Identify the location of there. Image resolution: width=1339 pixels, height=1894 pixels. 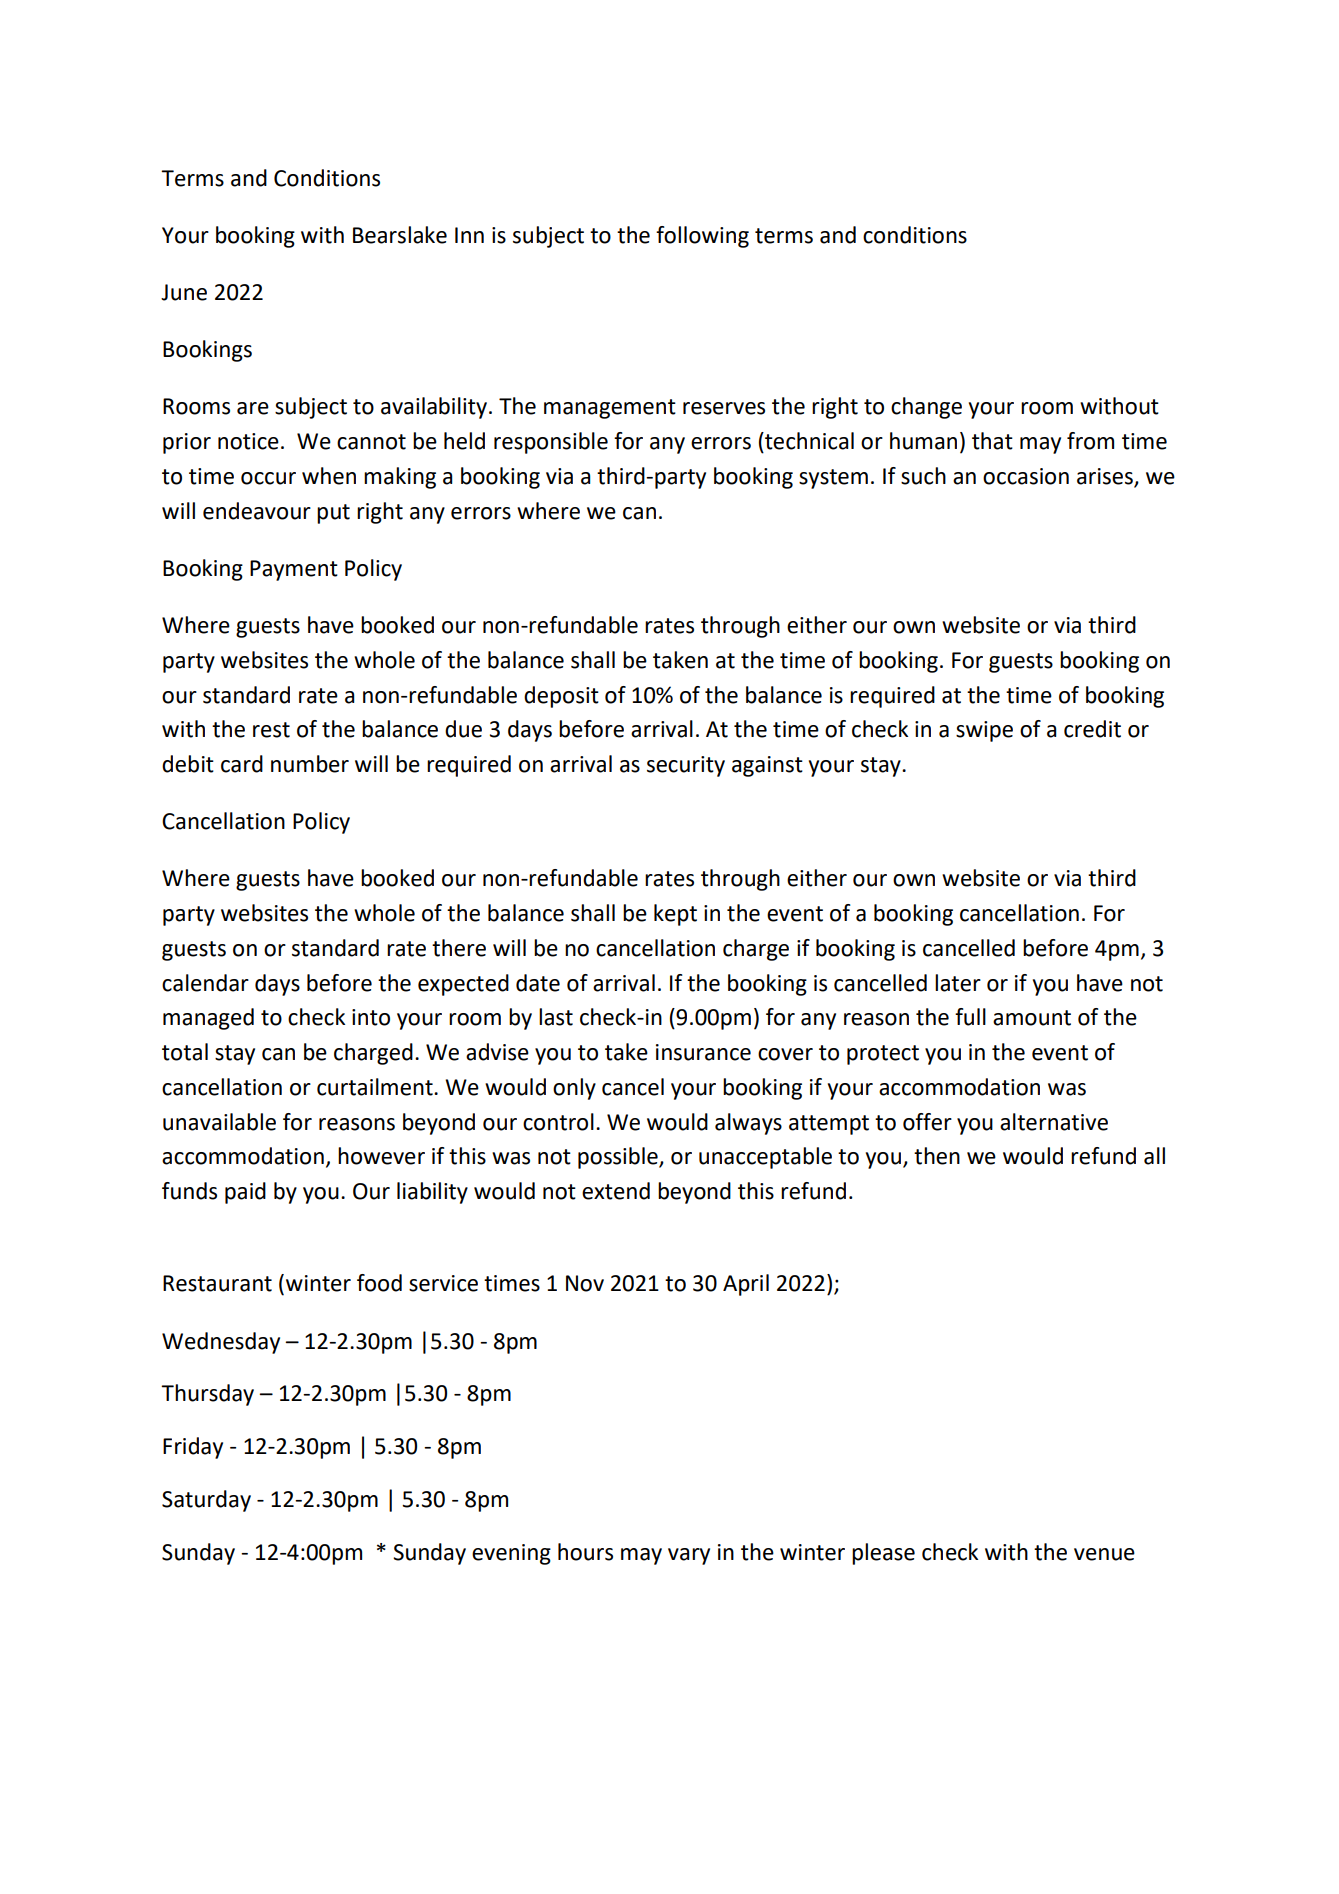
(459, 948).
